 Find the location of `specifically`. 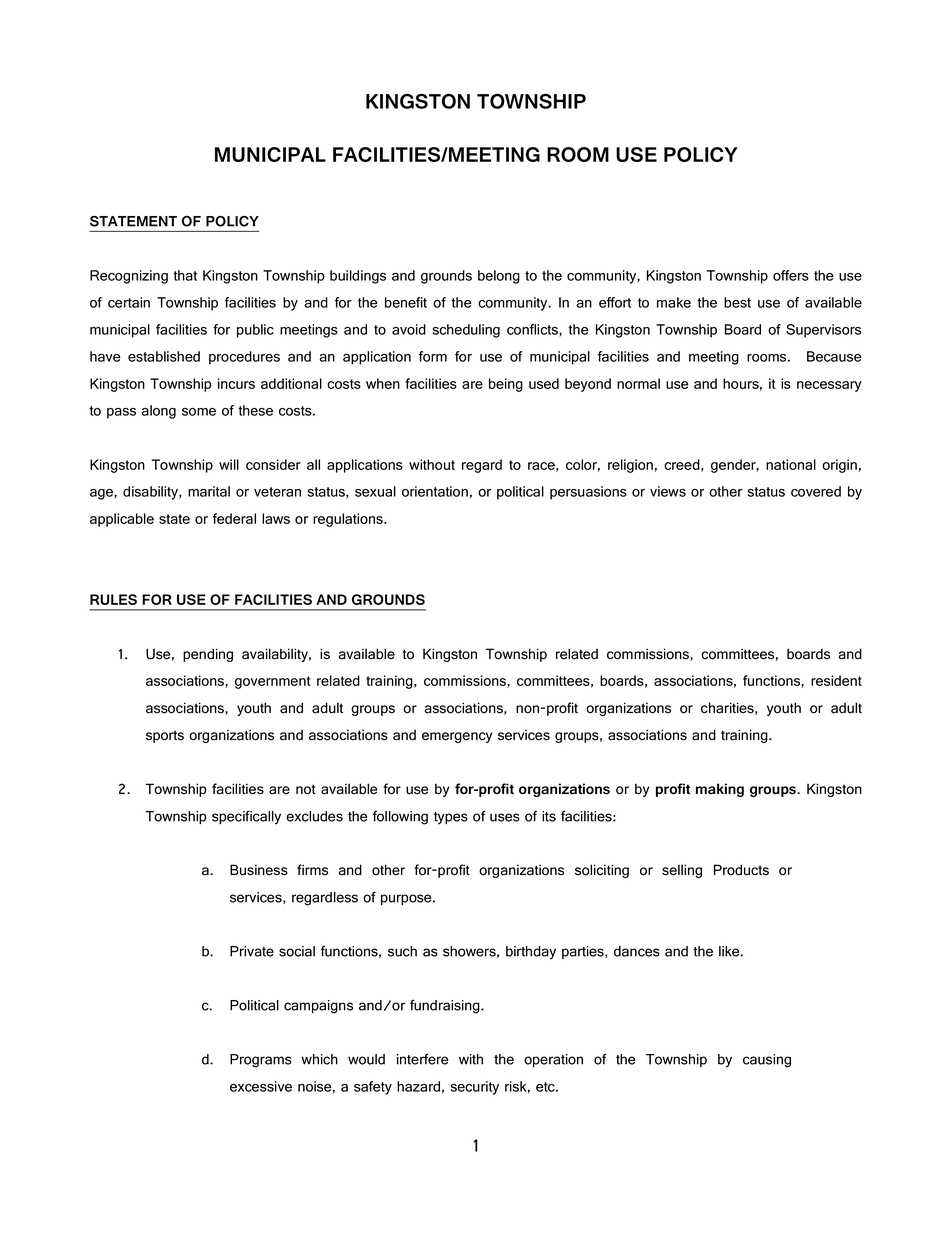

specifically is located at coordinates (246, 817).
